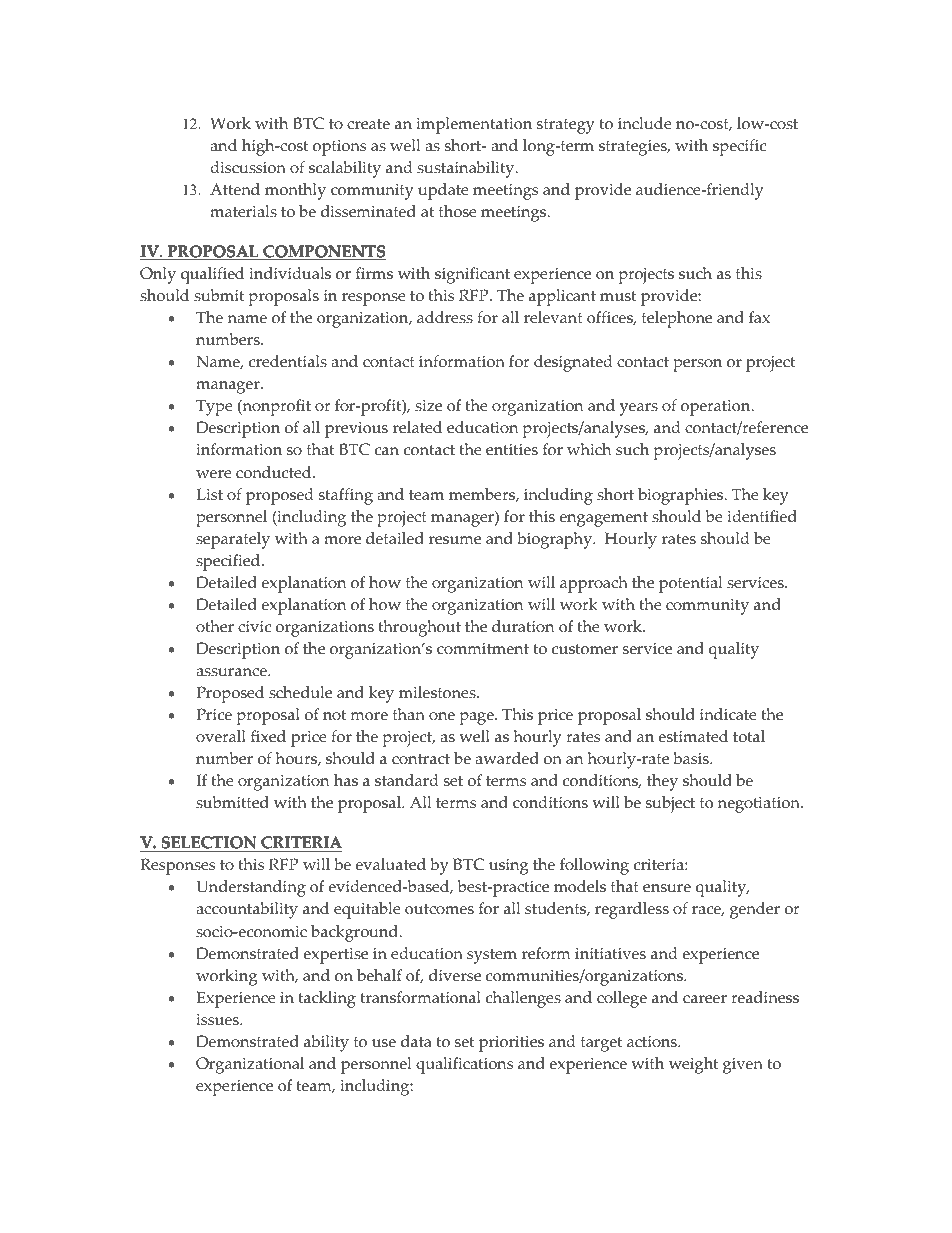 Image resolution: width=952 pixels, height=1233 pixels. Describe the element at coordinates (670, 804) in the page. I see `subject` at that location.
